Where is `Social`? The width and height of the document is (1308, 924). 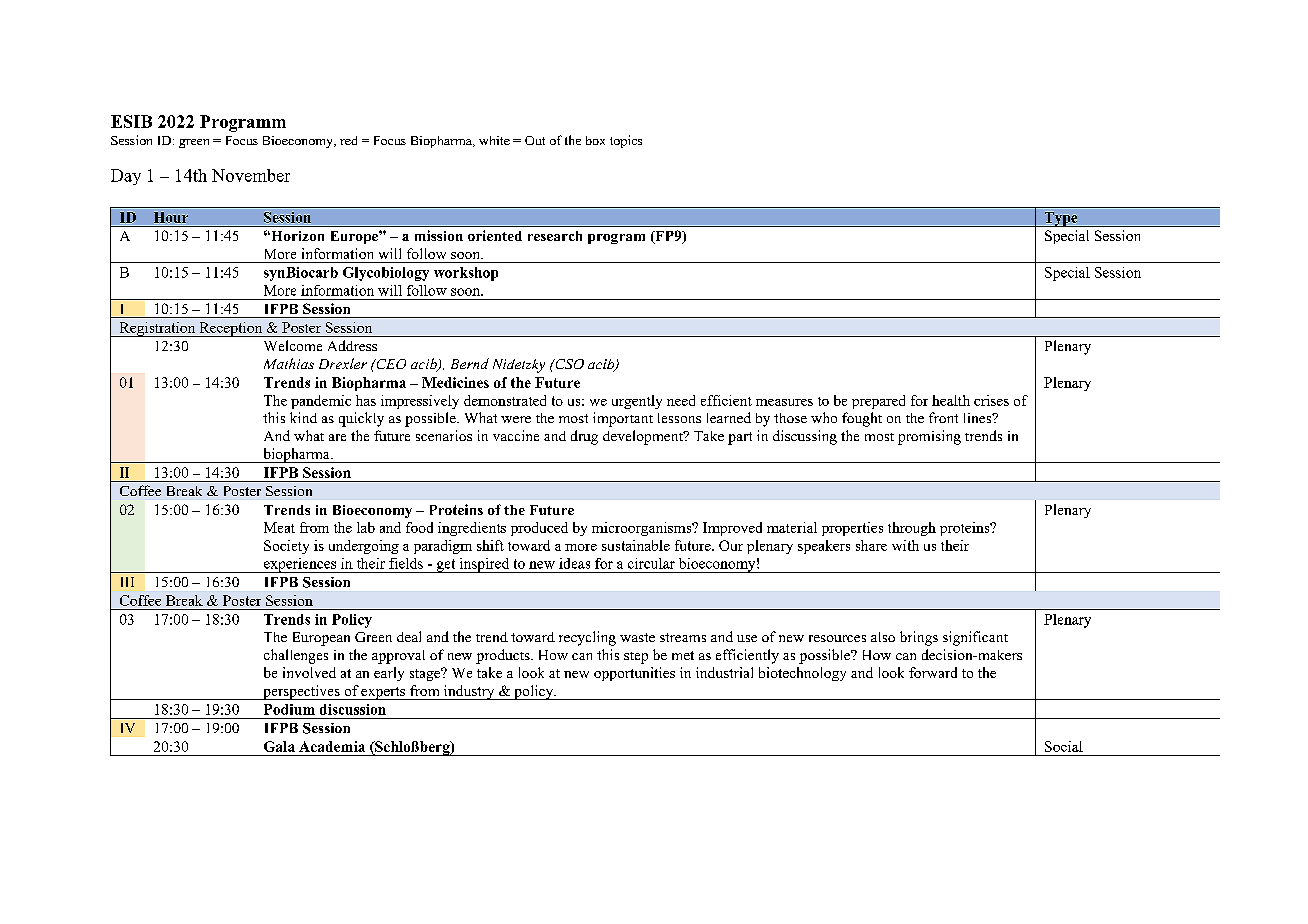
Social is located at coordinates (1064, 746).
